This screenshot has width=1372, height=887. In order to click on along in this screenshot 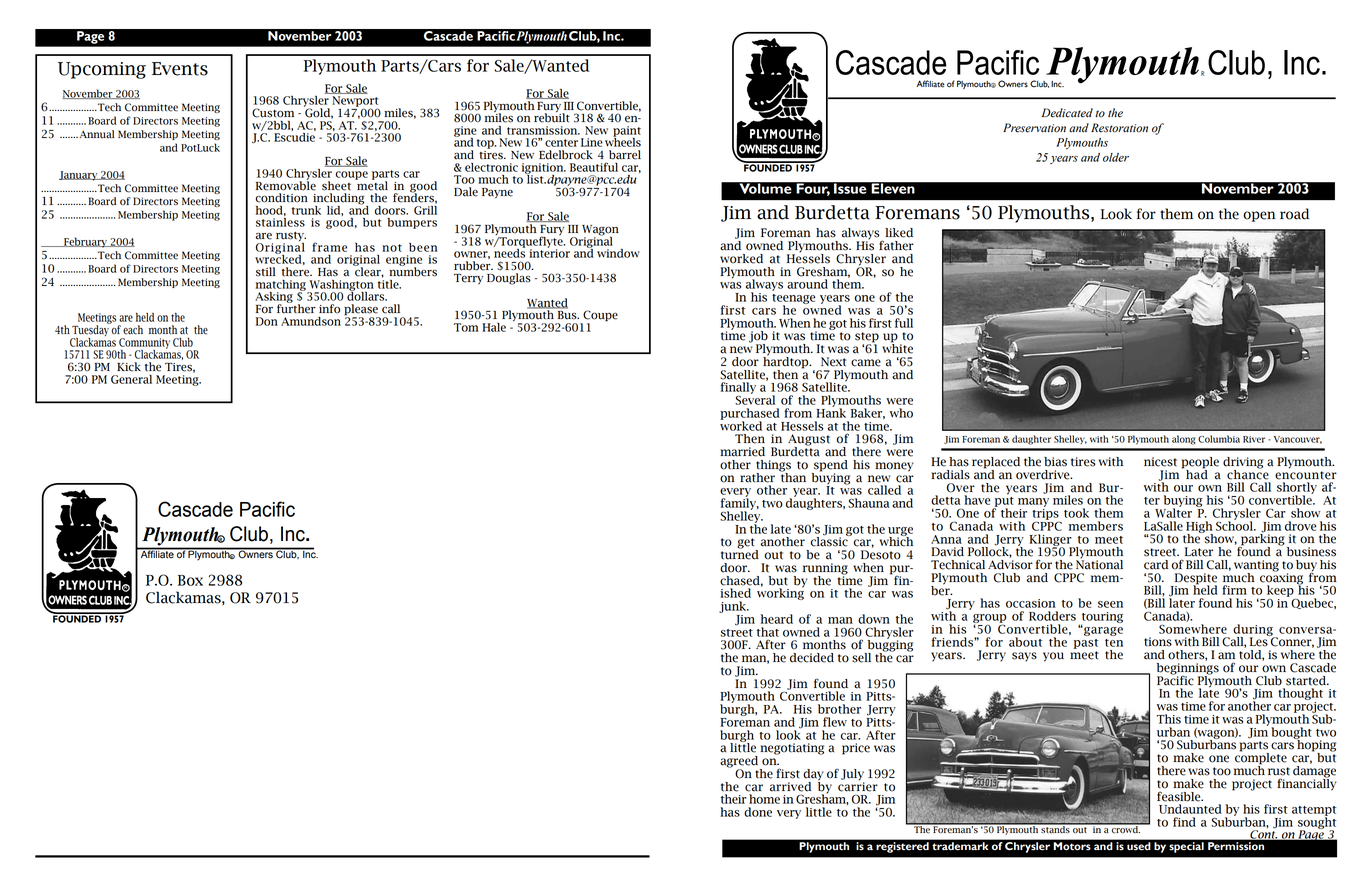, I will do `click(1184, 440)`.
